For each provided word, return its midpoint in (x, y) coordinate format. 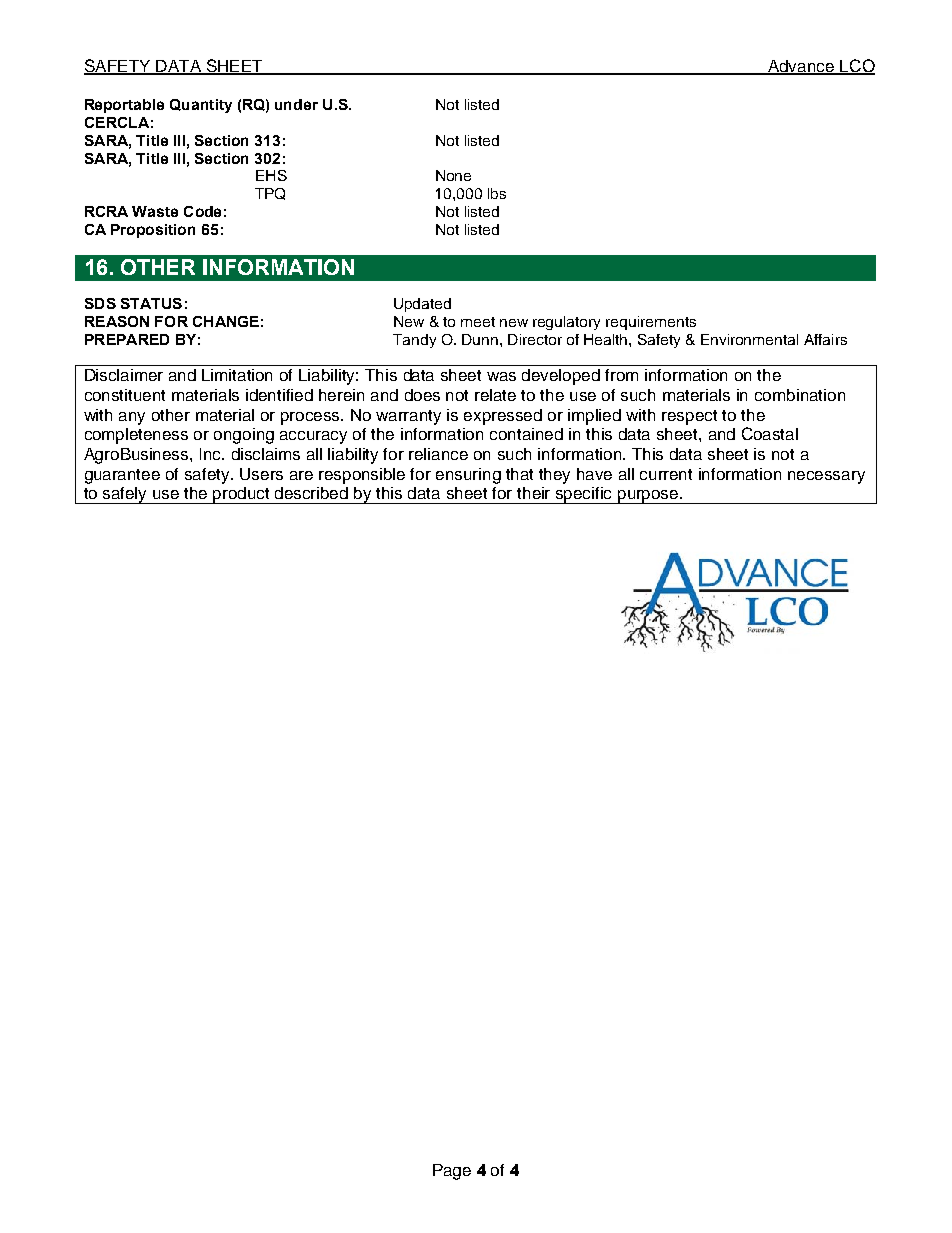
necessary (826, 477)
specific (584, 495)
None (453, 175)
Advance (801, 67)
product (242, 495)
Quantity (201, 106)
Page (452, 1172)
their (533, 493)
